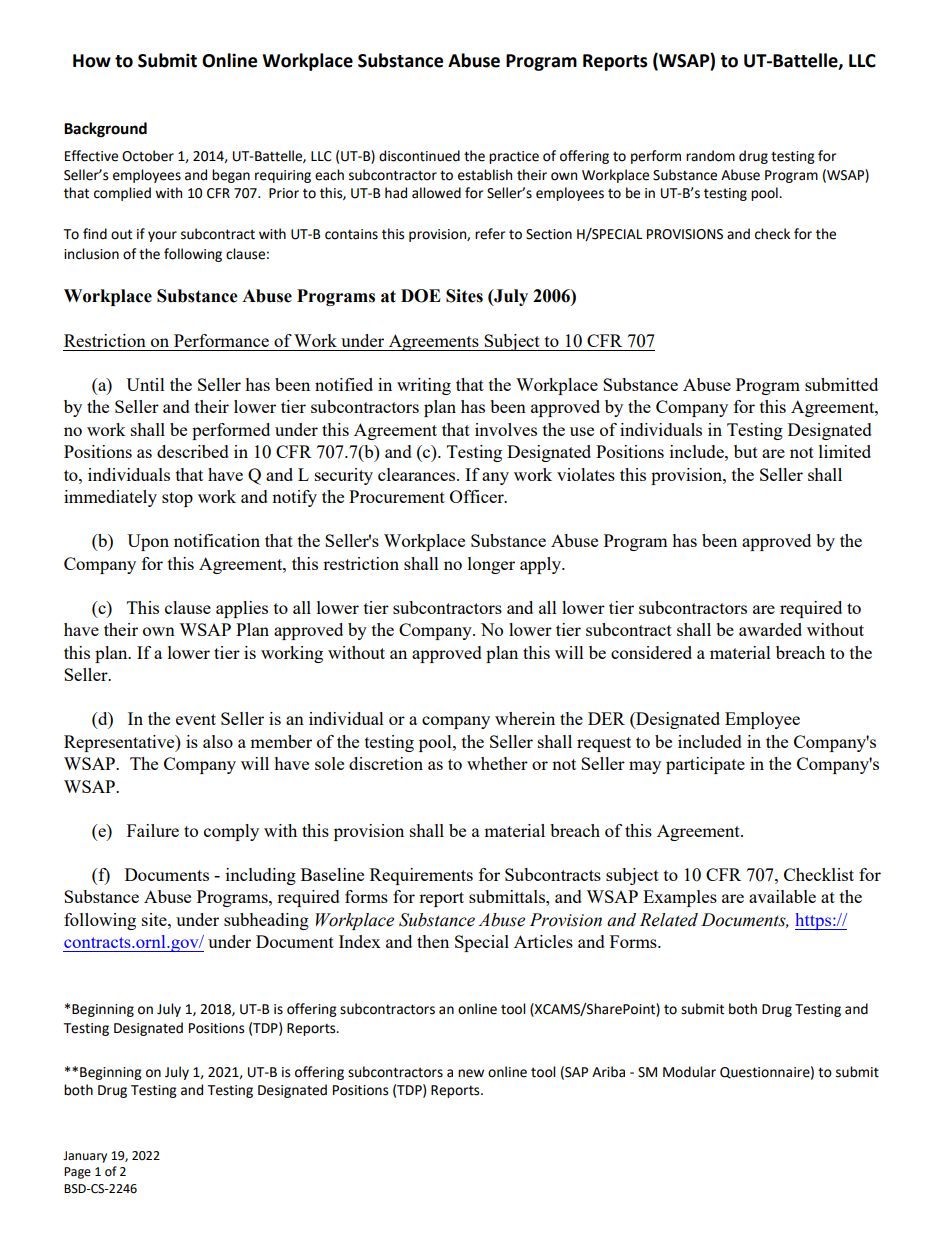 This document has height=1233, width=952. Describe the element at coordinates (242, 609) in the document. I see `applies` at that location.
